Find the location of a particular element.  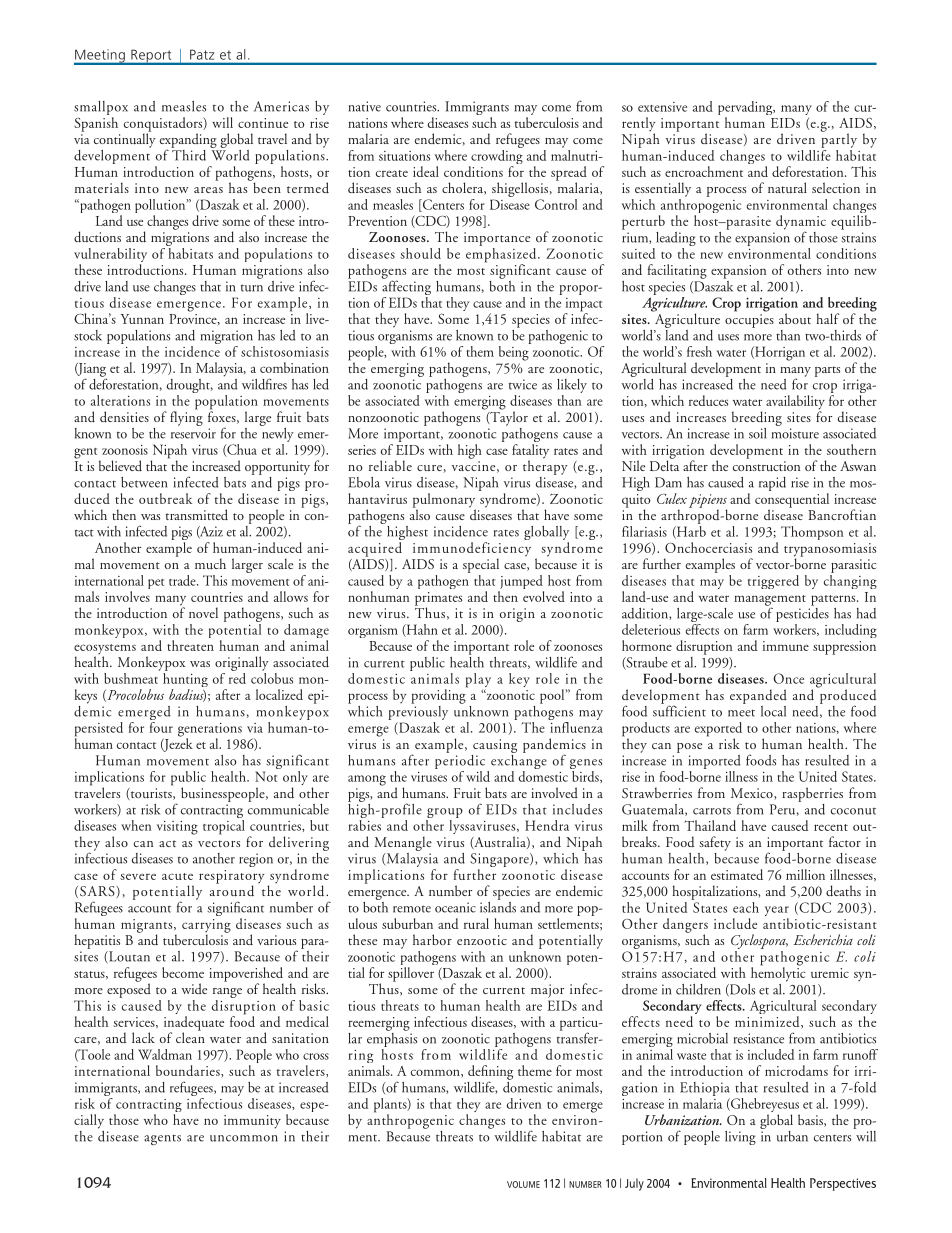

expanding is located at coordinates (188, 141).
